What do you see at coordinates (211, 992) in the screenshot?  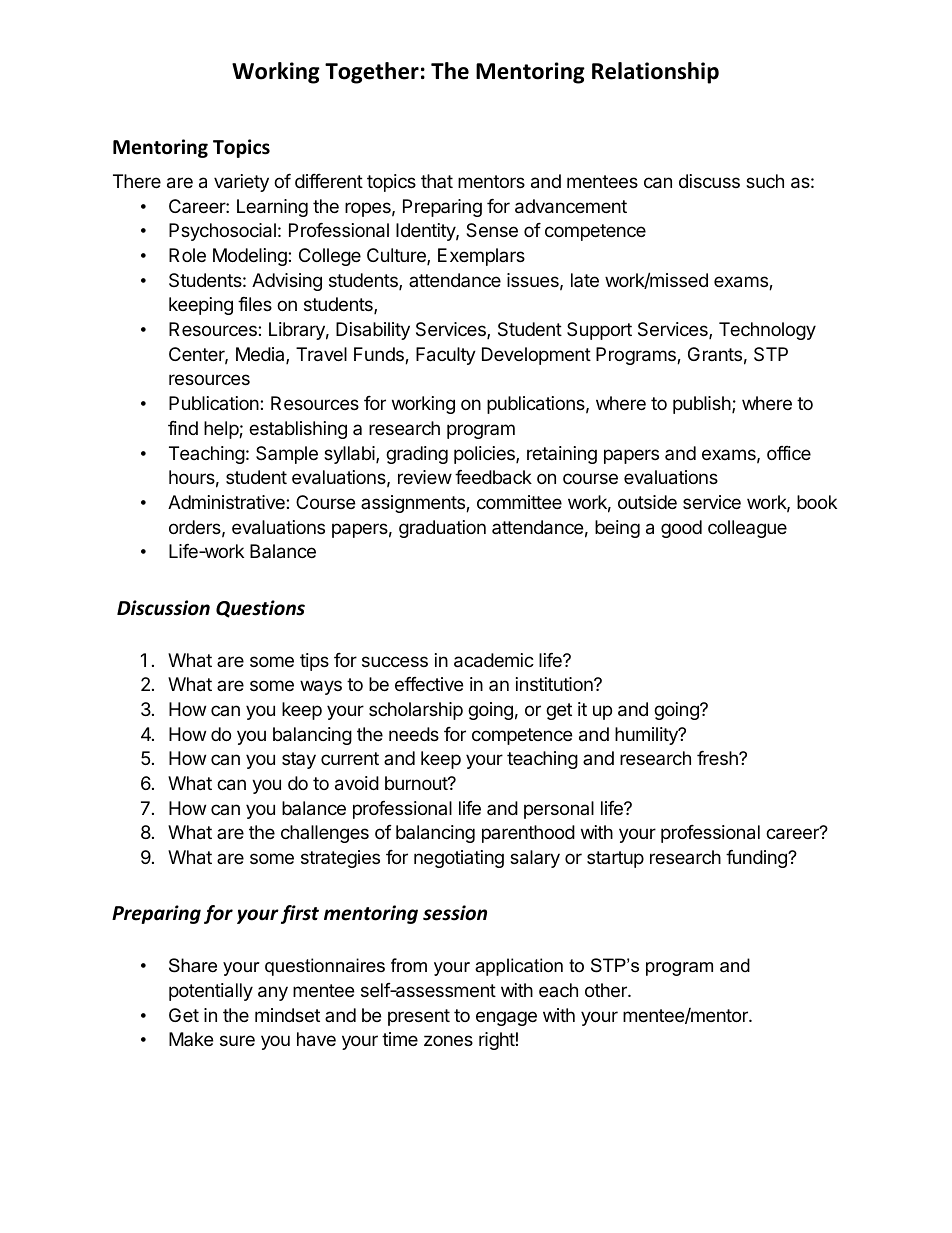 I see `potentially` at bounding box center [211, 992].
